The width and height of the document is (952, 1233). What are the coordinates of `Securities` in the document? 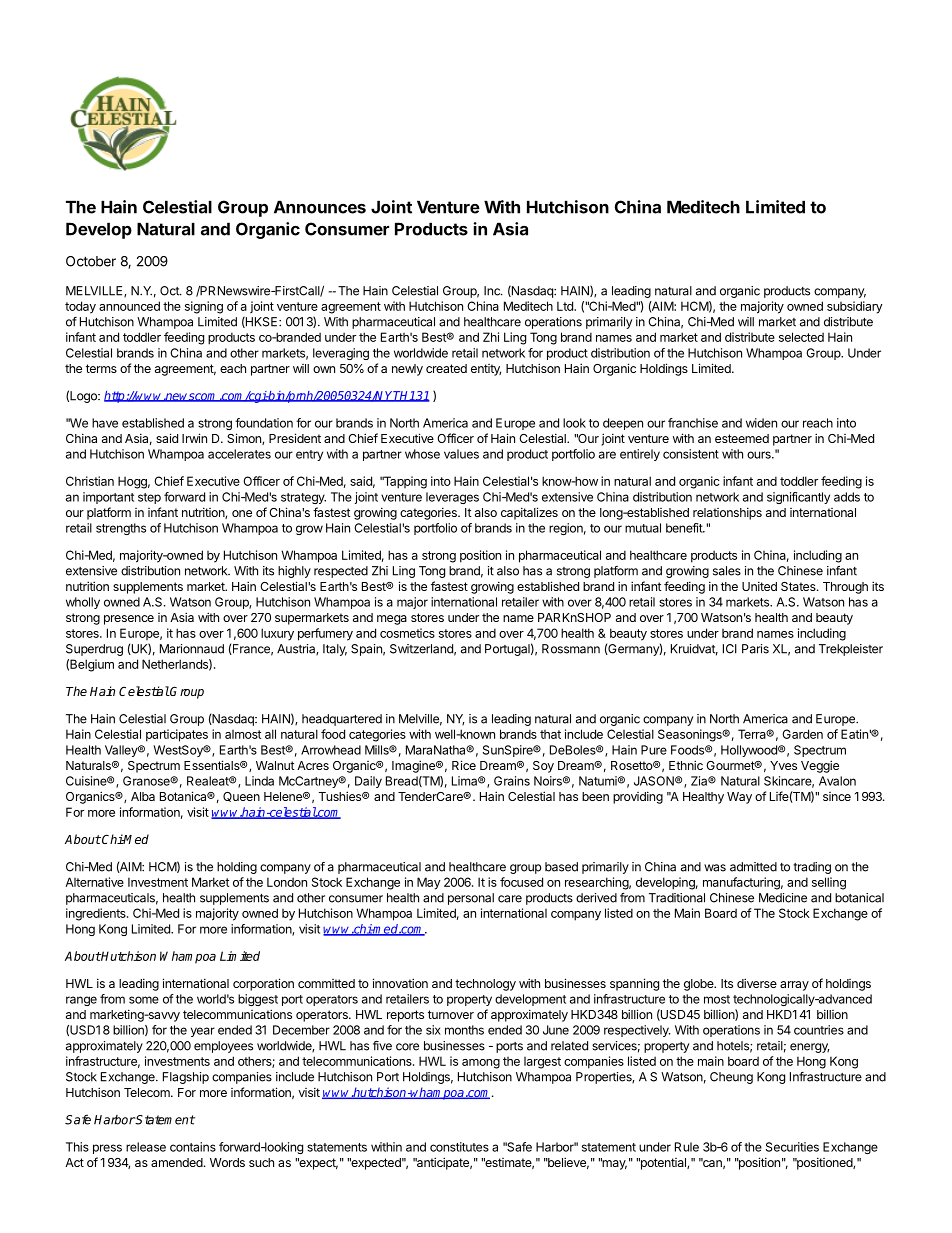 It's located at (792, 1147).
